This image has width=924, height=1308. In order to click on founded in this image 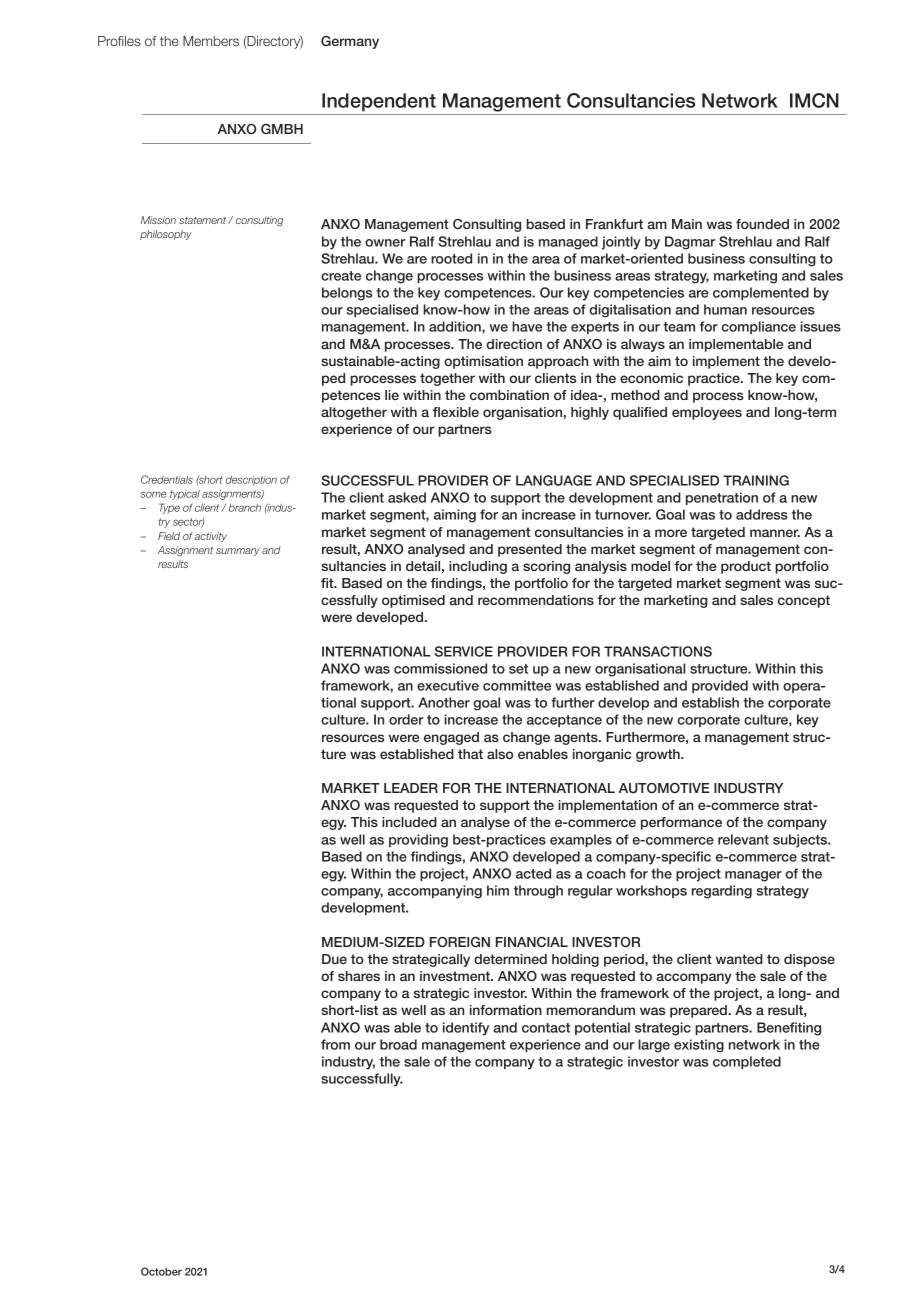, I will do `click(762, 224)`.
